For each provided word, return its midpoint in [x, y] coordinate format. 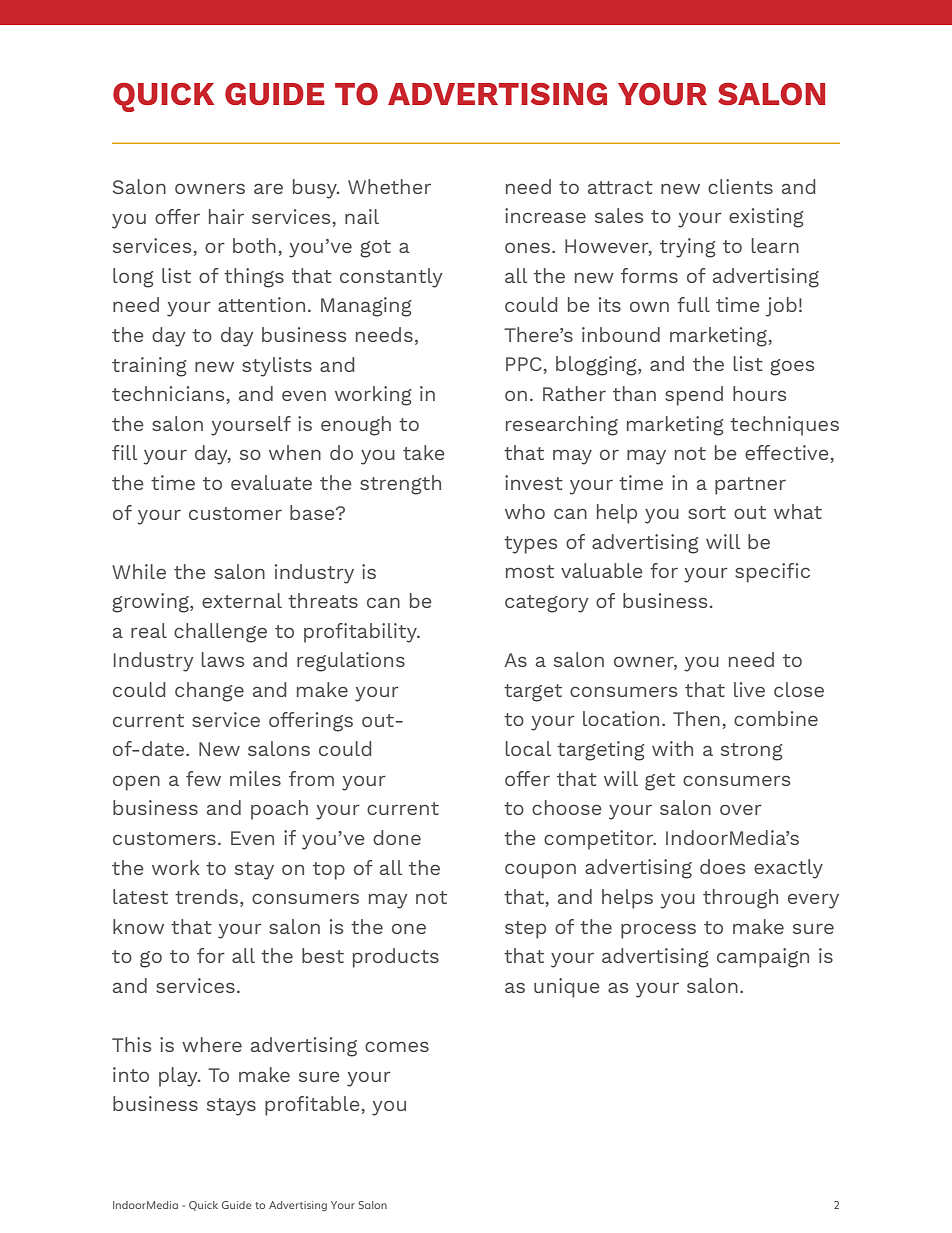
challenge [220, 633]
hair [226, 216]
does [722, 866]
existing [766, 218]
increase [545, 215]
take [424, 452]
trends [206, 896]
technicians [168, 393]
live [749, 689]
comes [397, 1047]
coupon [540, 871]
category [547, 604]
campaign [763, 958]
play [179, 1077]
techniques [784, 426]
